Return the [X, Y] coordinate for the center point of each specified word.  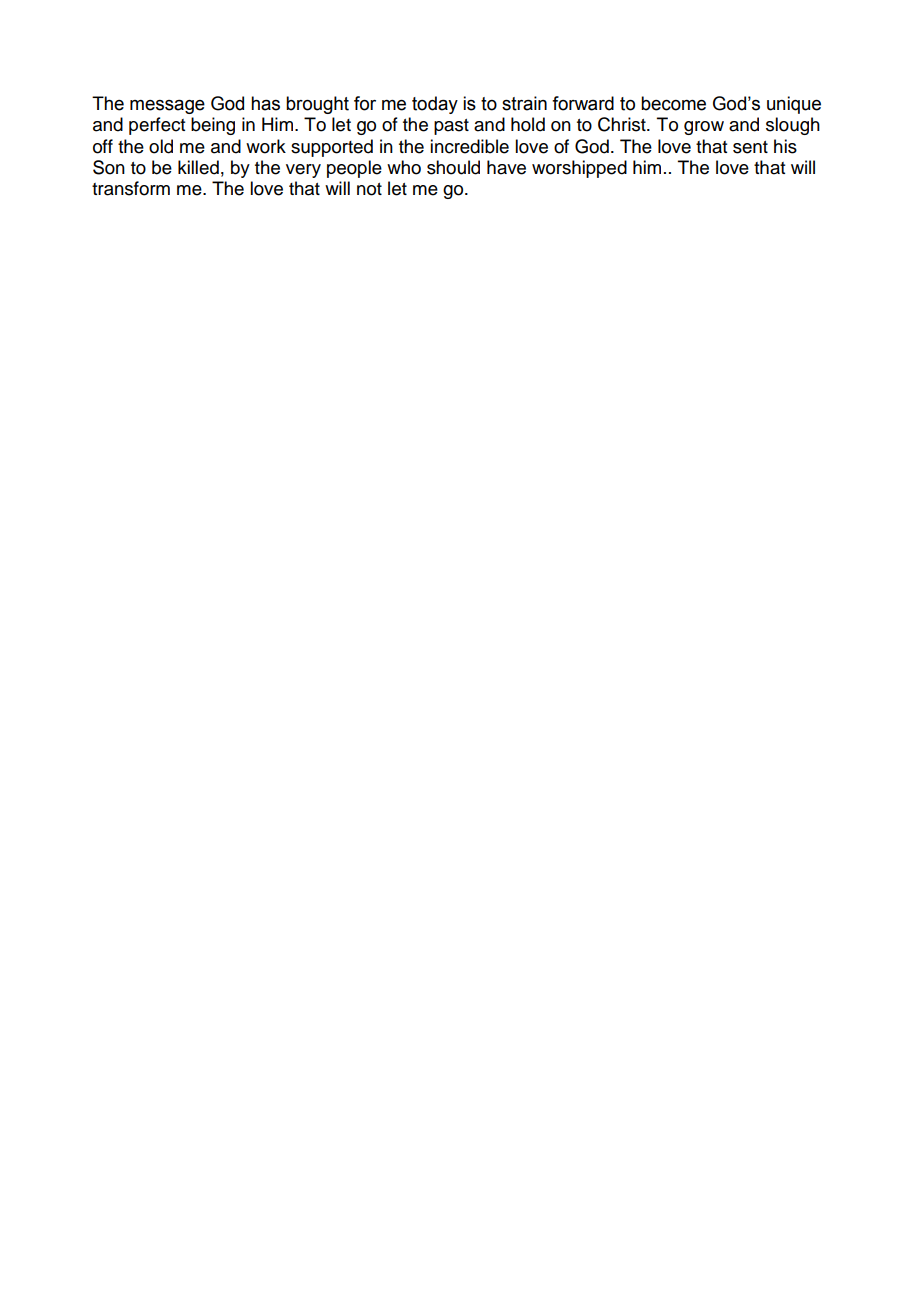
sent [750, 147]
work [266, 146]
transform [131, 188]
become [673, 103]
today [435, 105]
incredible [469, 146]
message [167, 106]
